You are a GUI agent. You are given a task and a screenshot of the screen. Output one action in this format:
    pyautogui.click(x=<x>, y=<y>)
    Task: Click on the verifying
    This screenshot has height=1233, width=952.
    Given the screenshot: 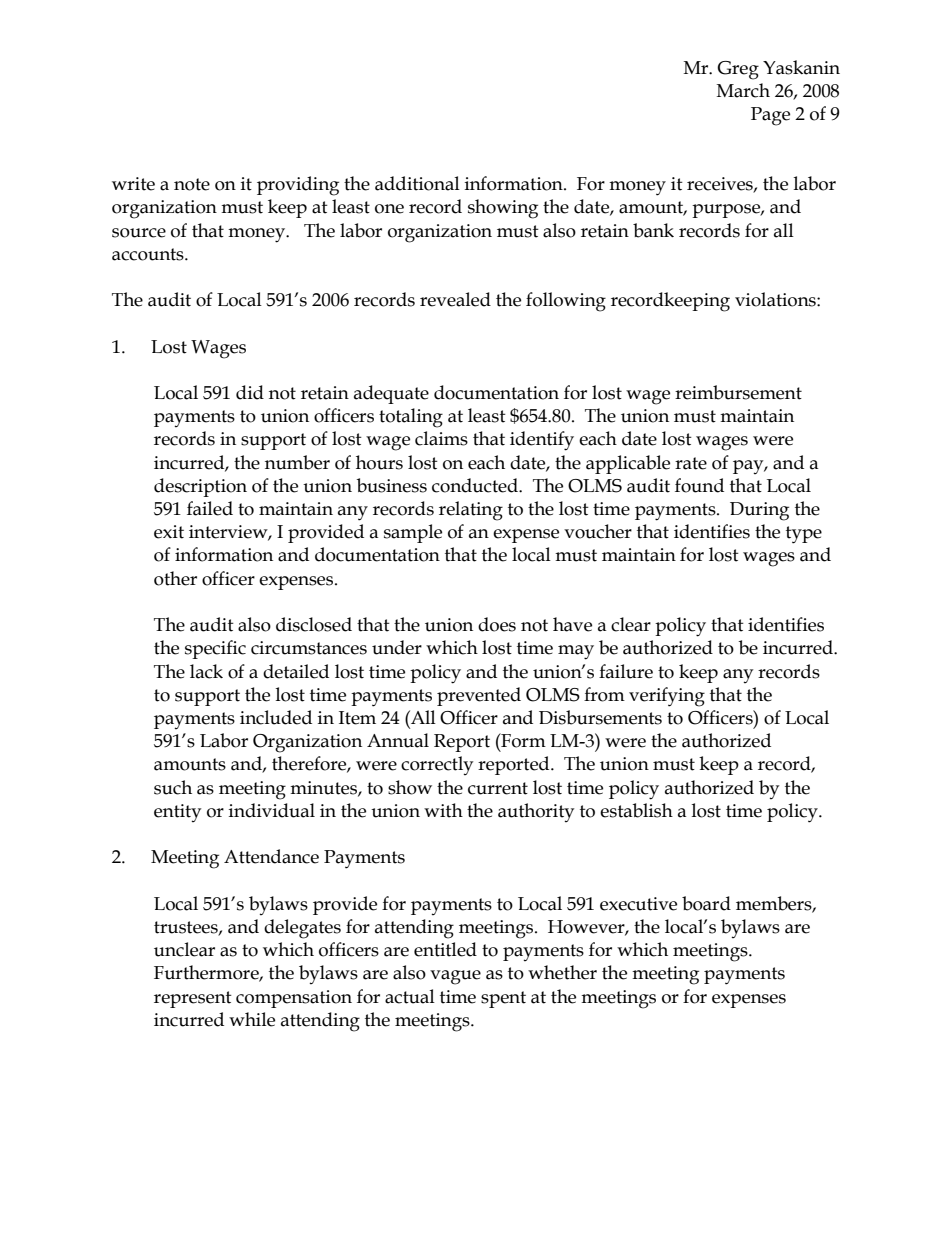 What is the action you would take?
    pyautogui.click(x=667, y=697)
